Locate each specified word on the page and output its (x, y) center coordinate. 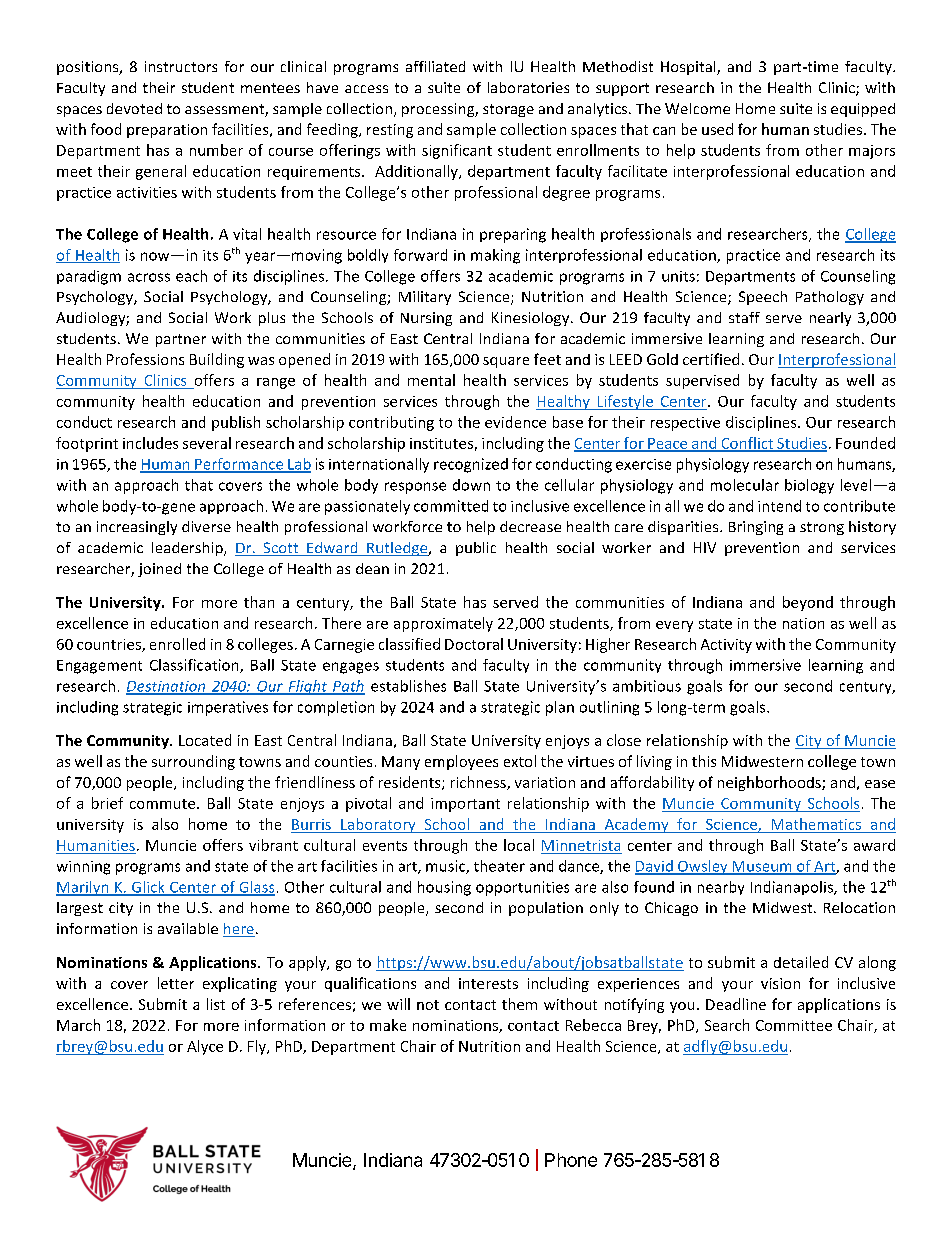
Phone (571, 1160)
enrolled (177, 644)
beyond (808, 603)
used (717, 129)
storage (508, 110)
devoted (134, 108)
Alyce (205, 1047)
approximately (443, 624)
